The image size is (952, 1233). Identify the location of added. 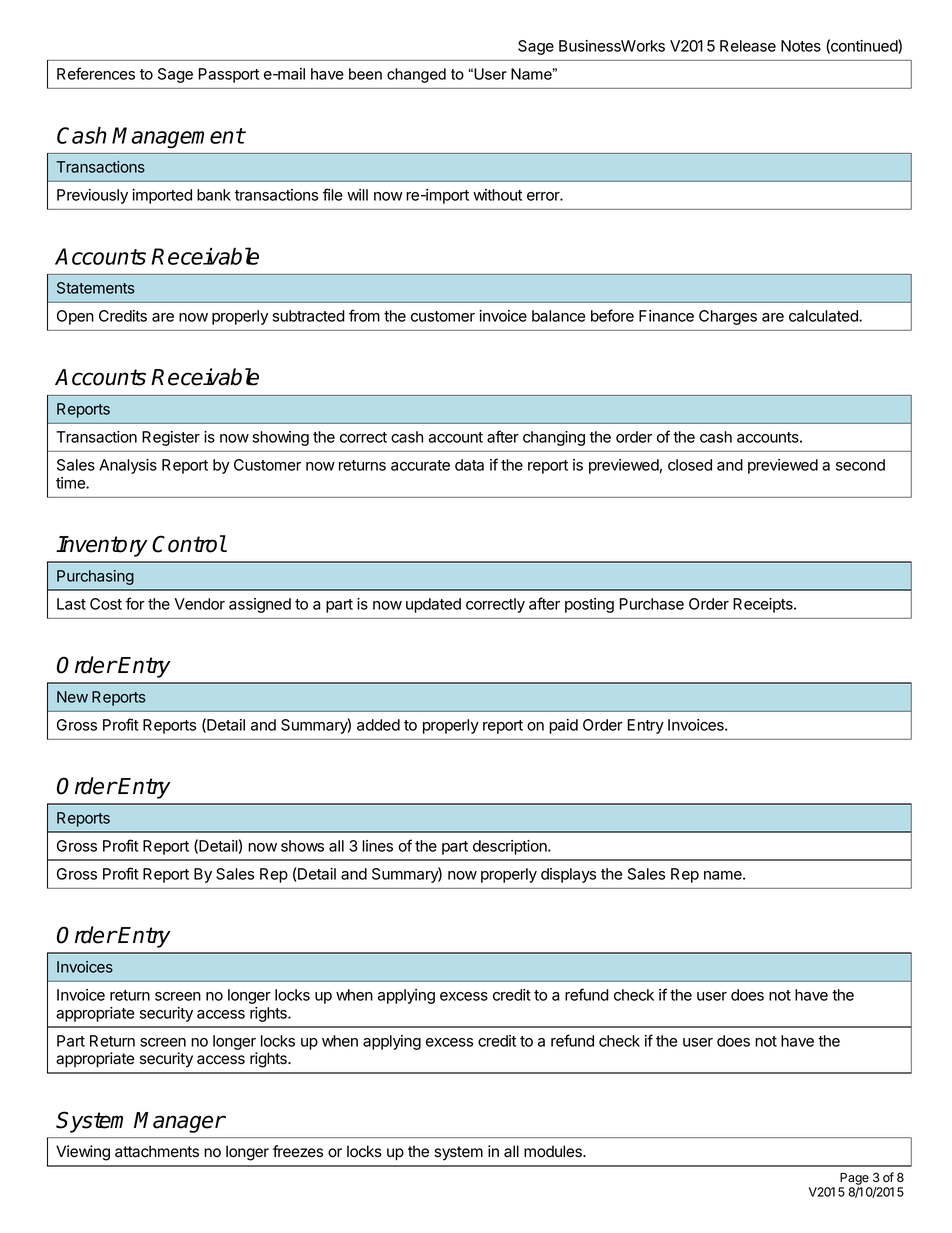
(378, 725).
